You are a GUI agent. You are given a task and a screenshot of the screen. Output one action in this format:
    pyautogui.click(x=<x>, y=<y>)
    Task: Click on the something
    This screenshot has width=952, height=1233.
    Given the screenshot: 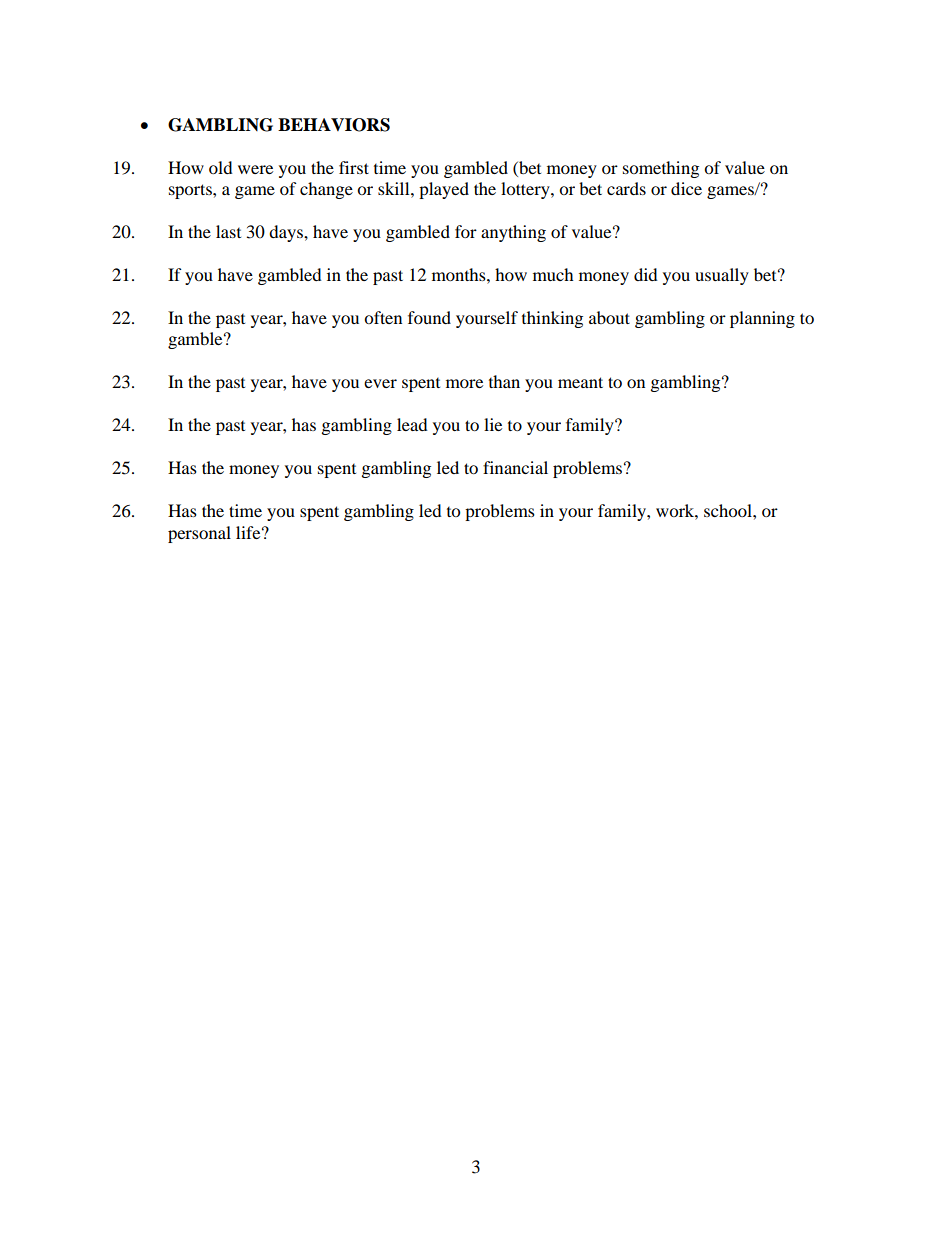 What is the action you would take?
    pyautogui.click(x=661, y=169)
